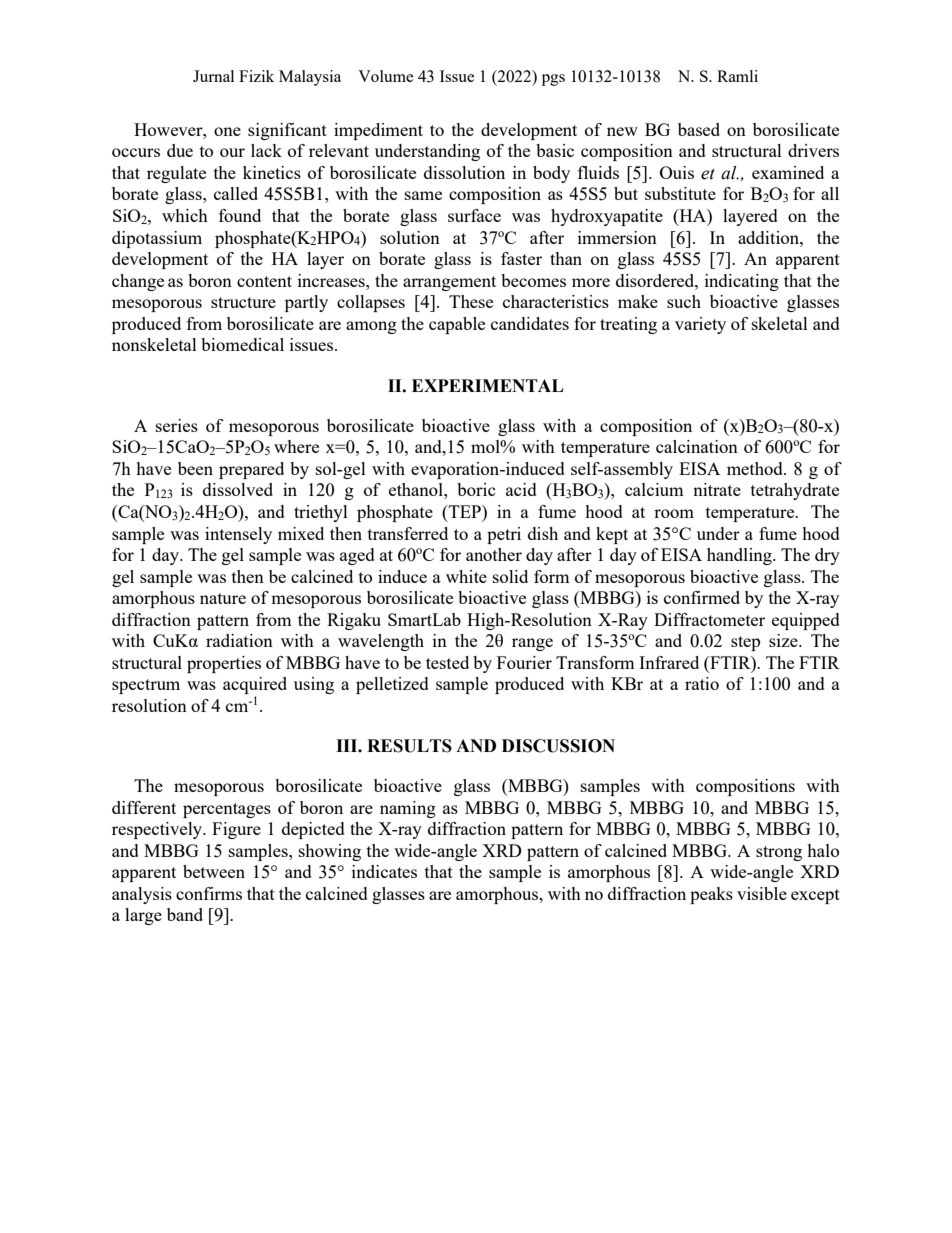 The height and width of the screenshot is (1233, 952). Describe the element at coordinates (447, 662) in the screenshot. I see `tested` at that location.
